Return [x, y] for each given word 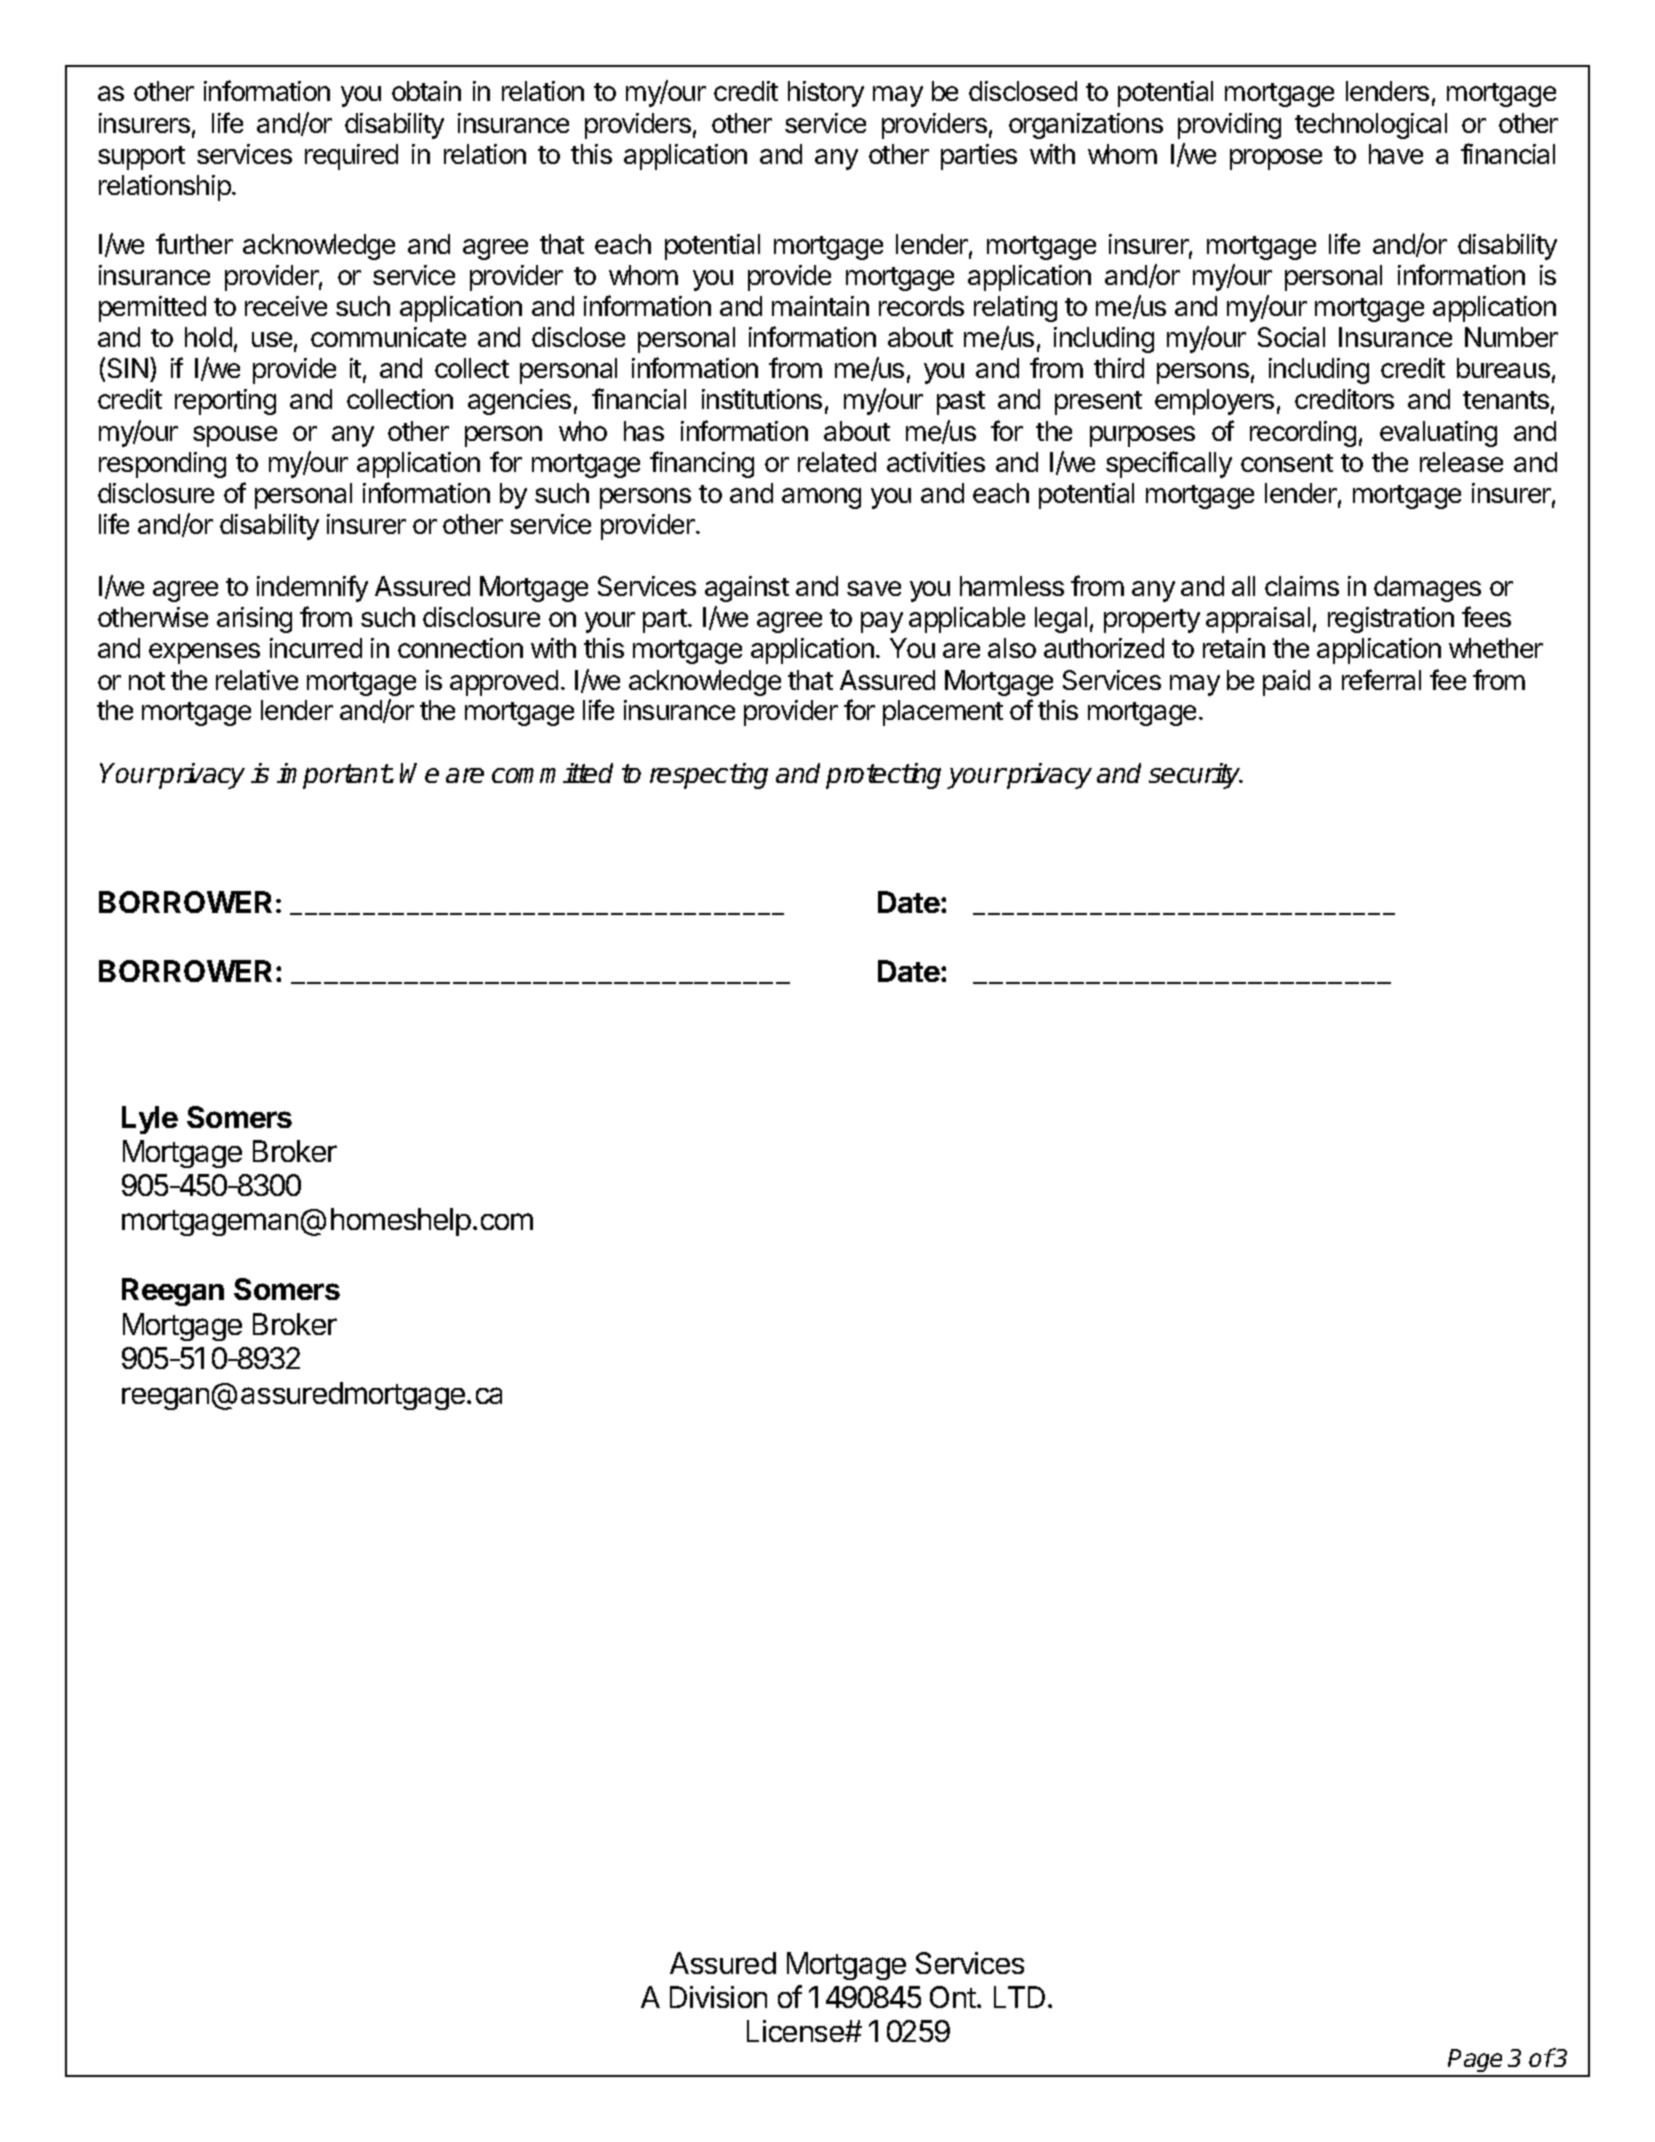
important [333, 776]
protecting [883, 776]
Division [718, 1997]
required [351, 157]
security [1196, 776]
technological [1371, 126]
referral [1381, 679]
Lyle [150, 1120]
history [826, 94]
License [796, 2031]
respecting [709, 776]
